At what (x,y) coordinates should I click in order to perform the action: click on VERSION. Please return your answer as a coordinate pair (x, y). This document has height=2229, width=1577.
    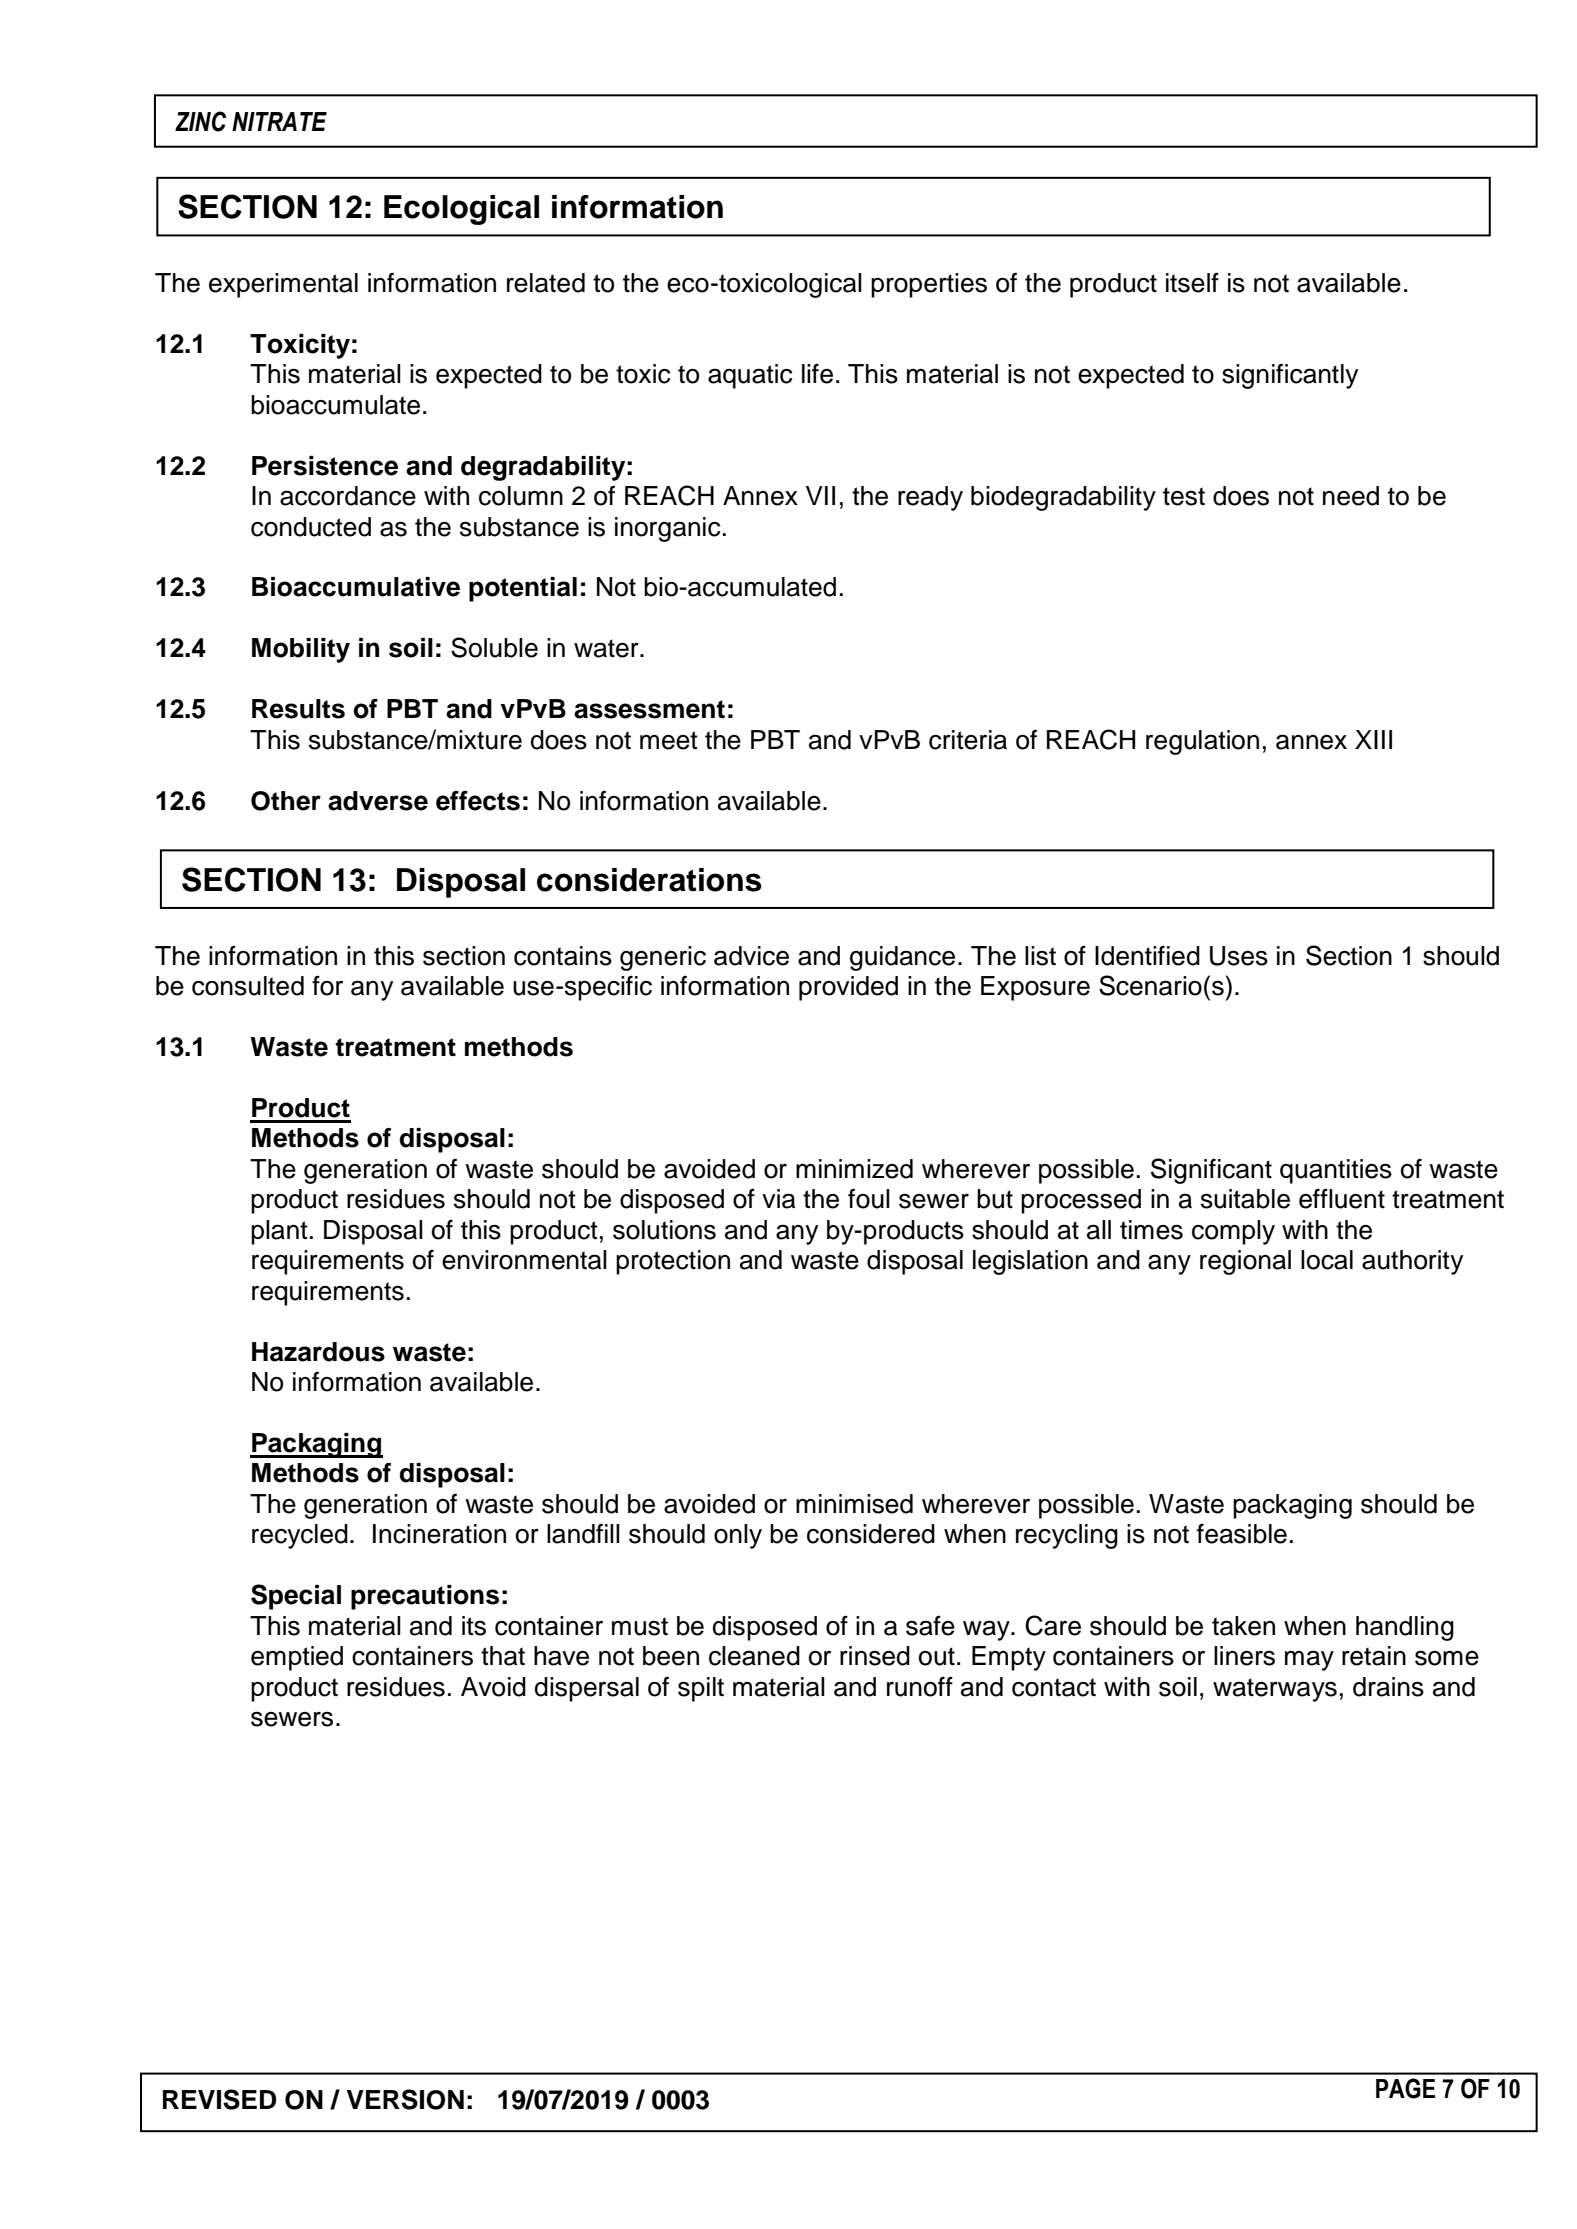
    Looking at the image, I should click on (405, 2099).
